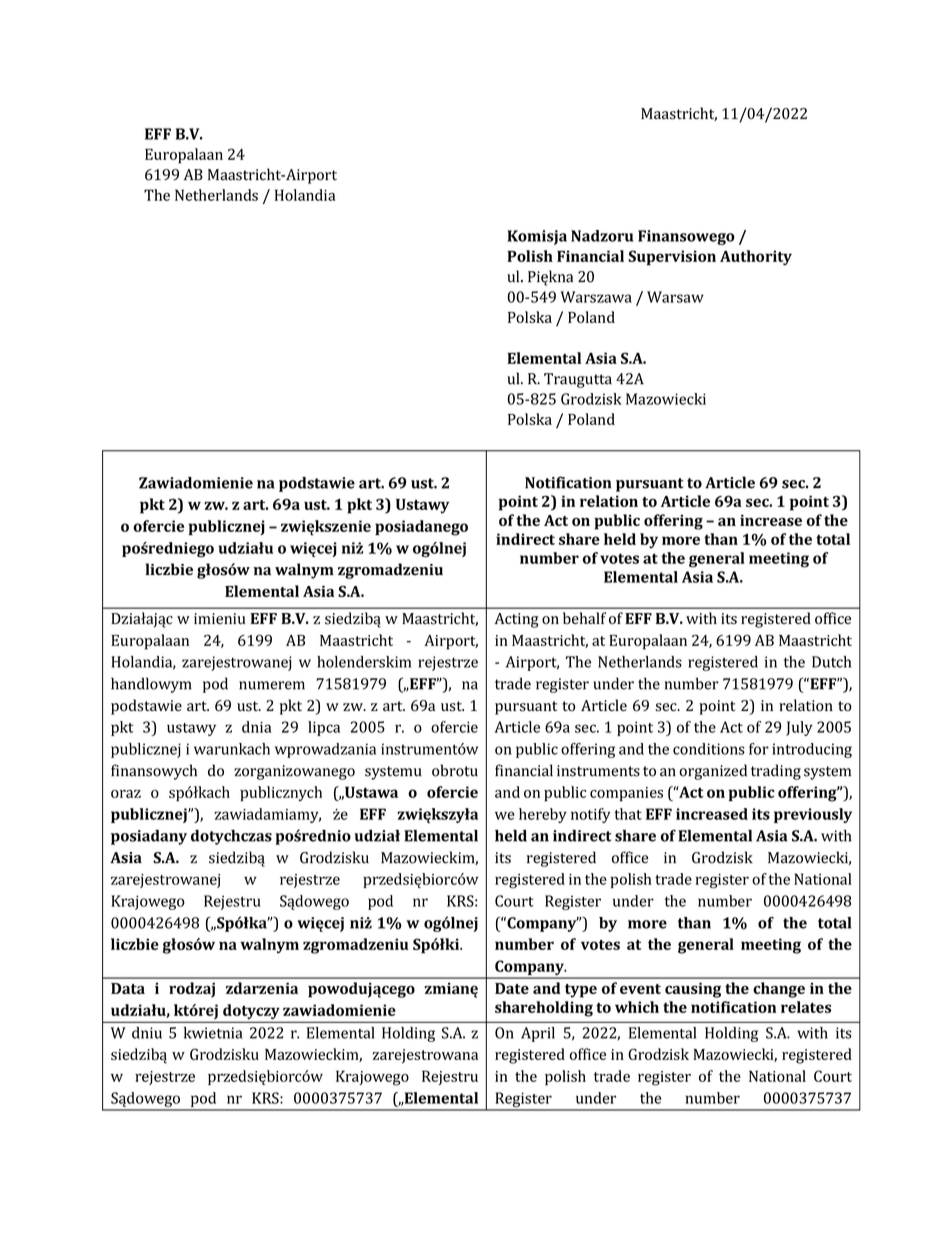 This page has height=1233, width=952. I want to click on Supervision, so click(672, 258).
